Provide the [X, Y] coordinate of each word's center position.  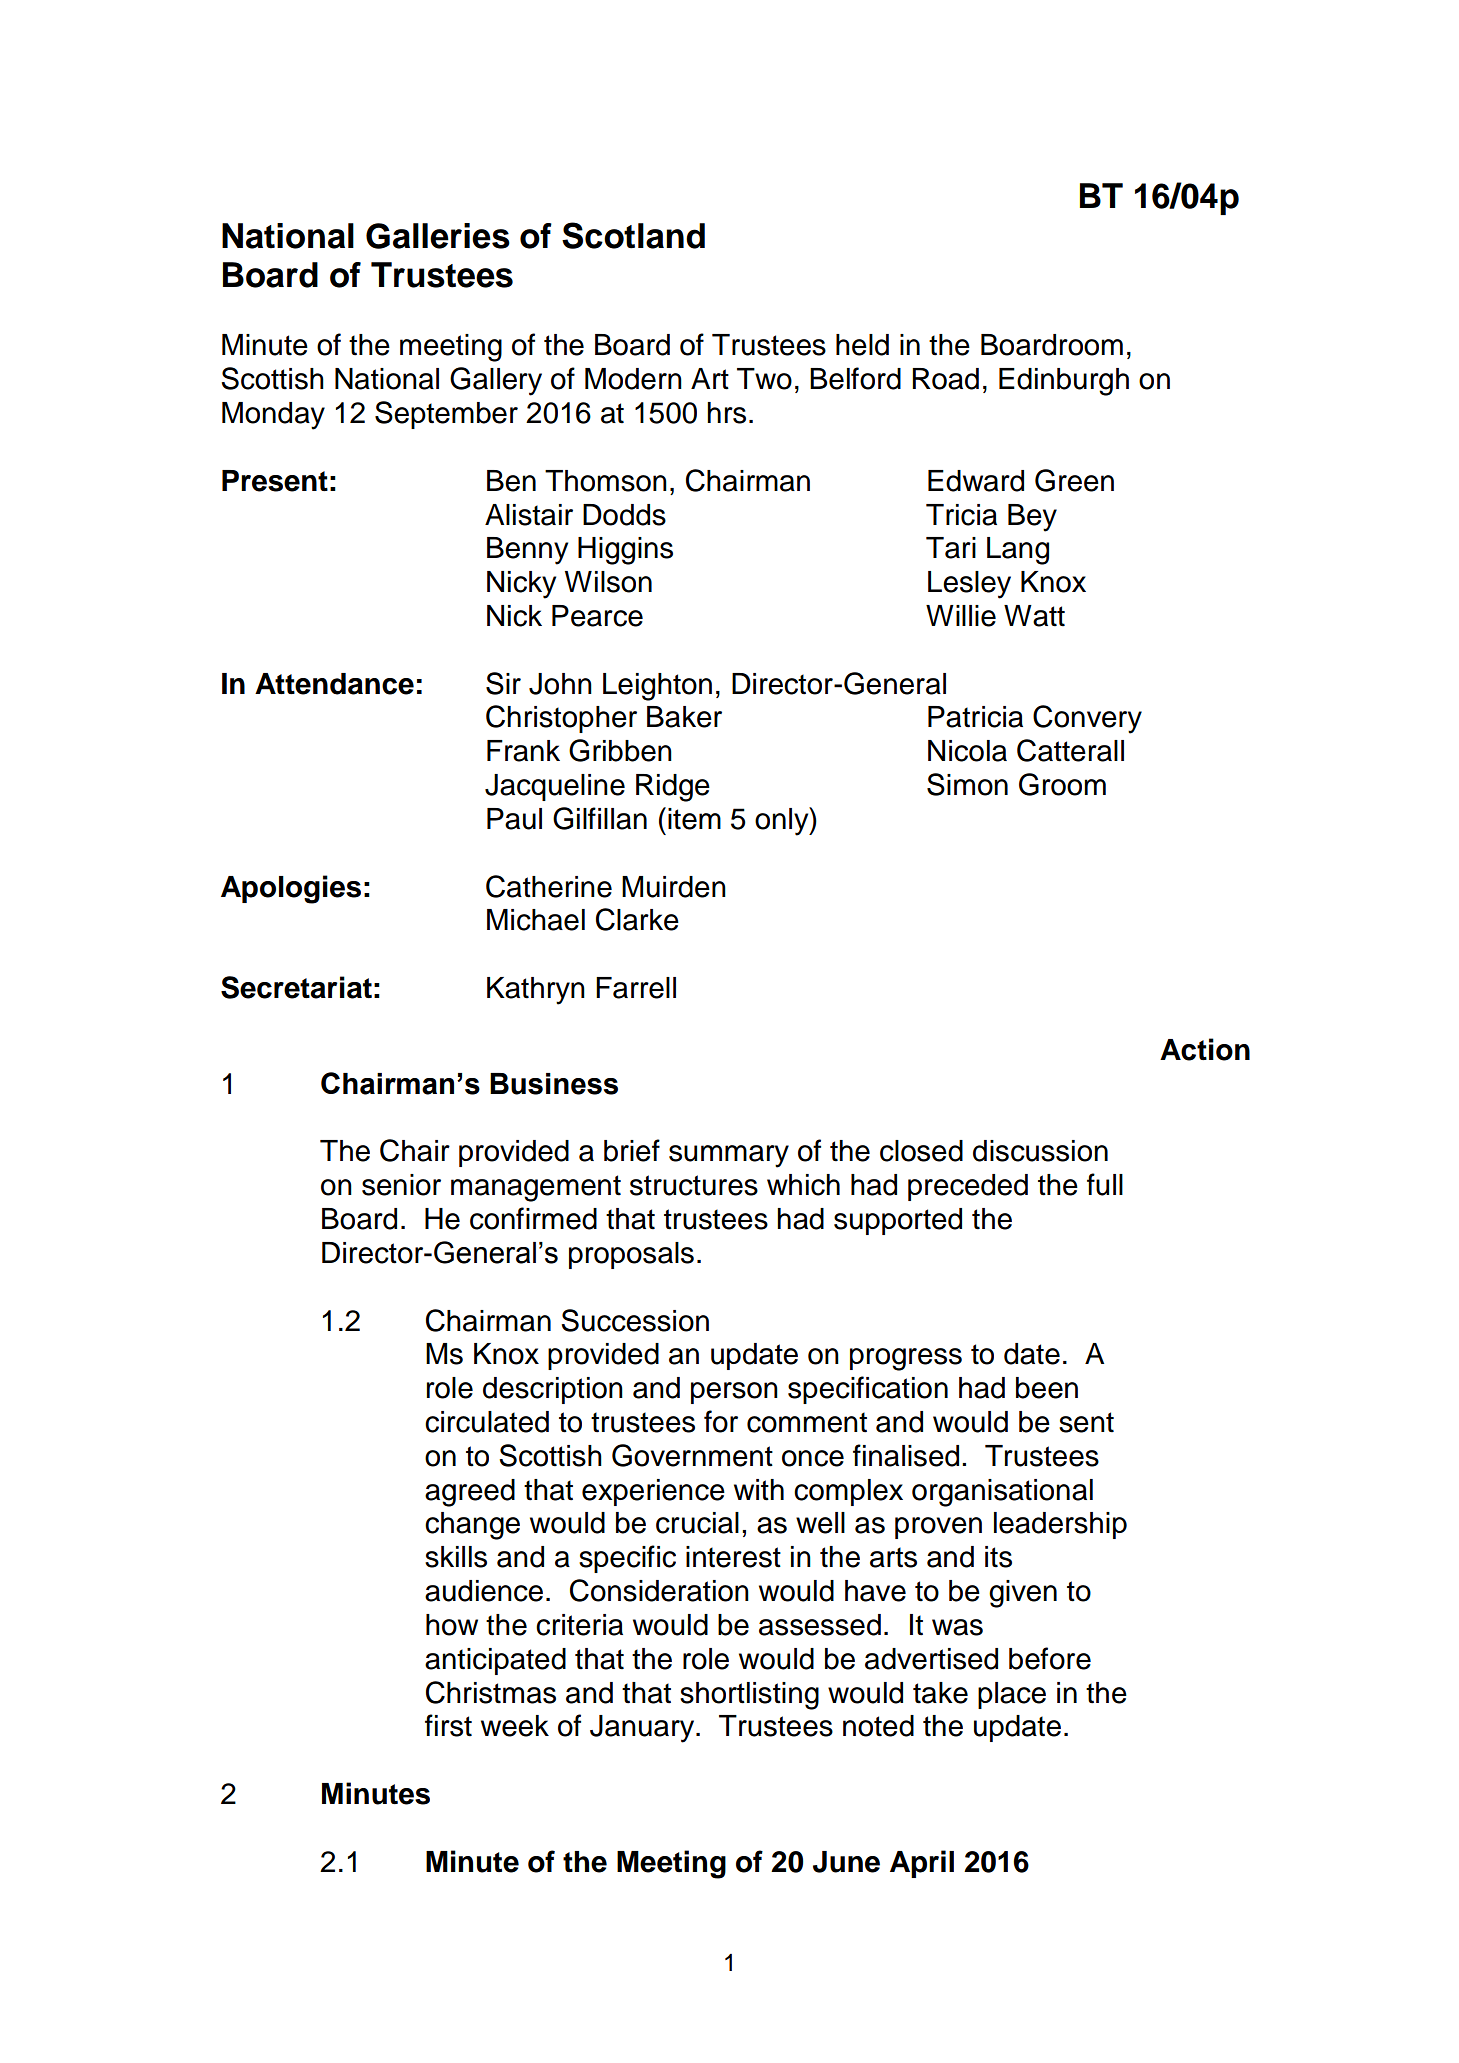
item [694, 819]
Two [764, 379]
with [759, 1490]
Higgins [625, 551]
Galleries [438, 236]
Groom [1062, 784]
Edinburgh [1064, 382]
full [1105, 1184]
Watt [1034, 616]
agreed [470, 1493]
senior [401, 1185]
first [448, 1725]
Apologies [291, 889]
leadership [1060, 1525]
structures [694, 1185]
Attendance [334, 684]
